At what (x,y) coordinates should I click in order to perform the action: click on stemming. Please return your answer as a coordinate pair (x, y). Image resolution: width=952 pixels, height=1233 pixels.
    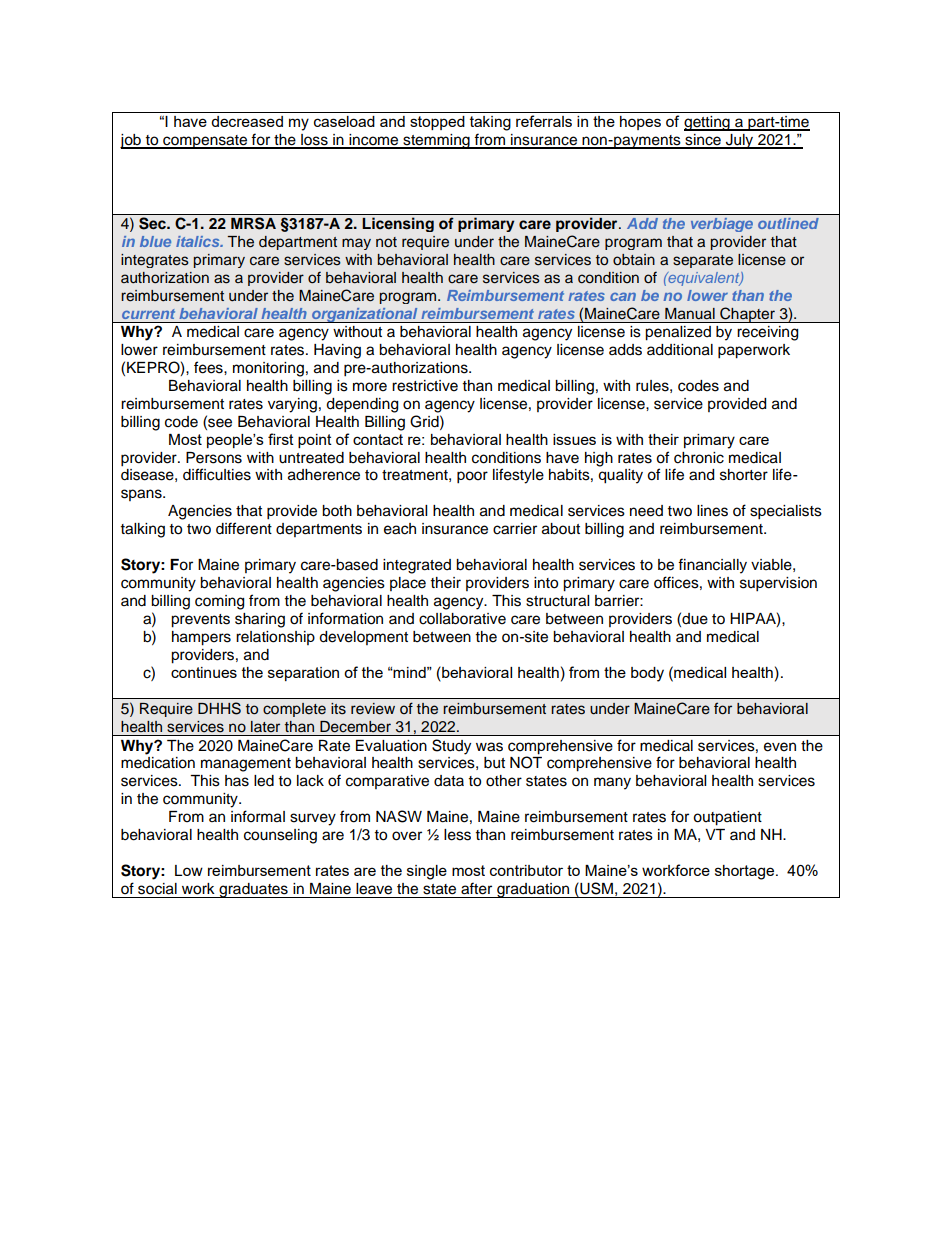
    Looking at the image, I should click on (436, 141).
